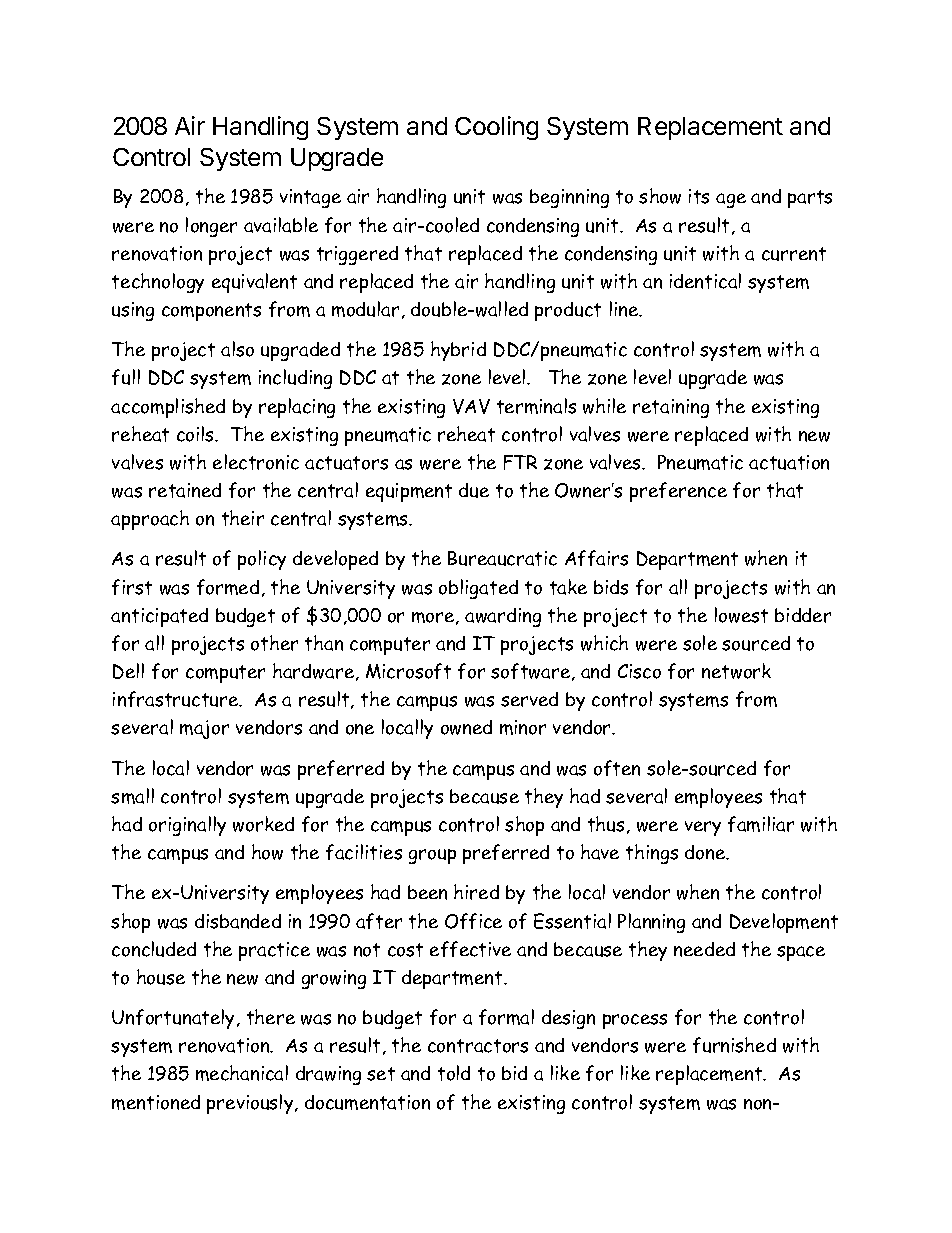  What do you see at coordinates (454, 1073) in the screenshot?
I see `told` at bounding box center [454, 1073].
